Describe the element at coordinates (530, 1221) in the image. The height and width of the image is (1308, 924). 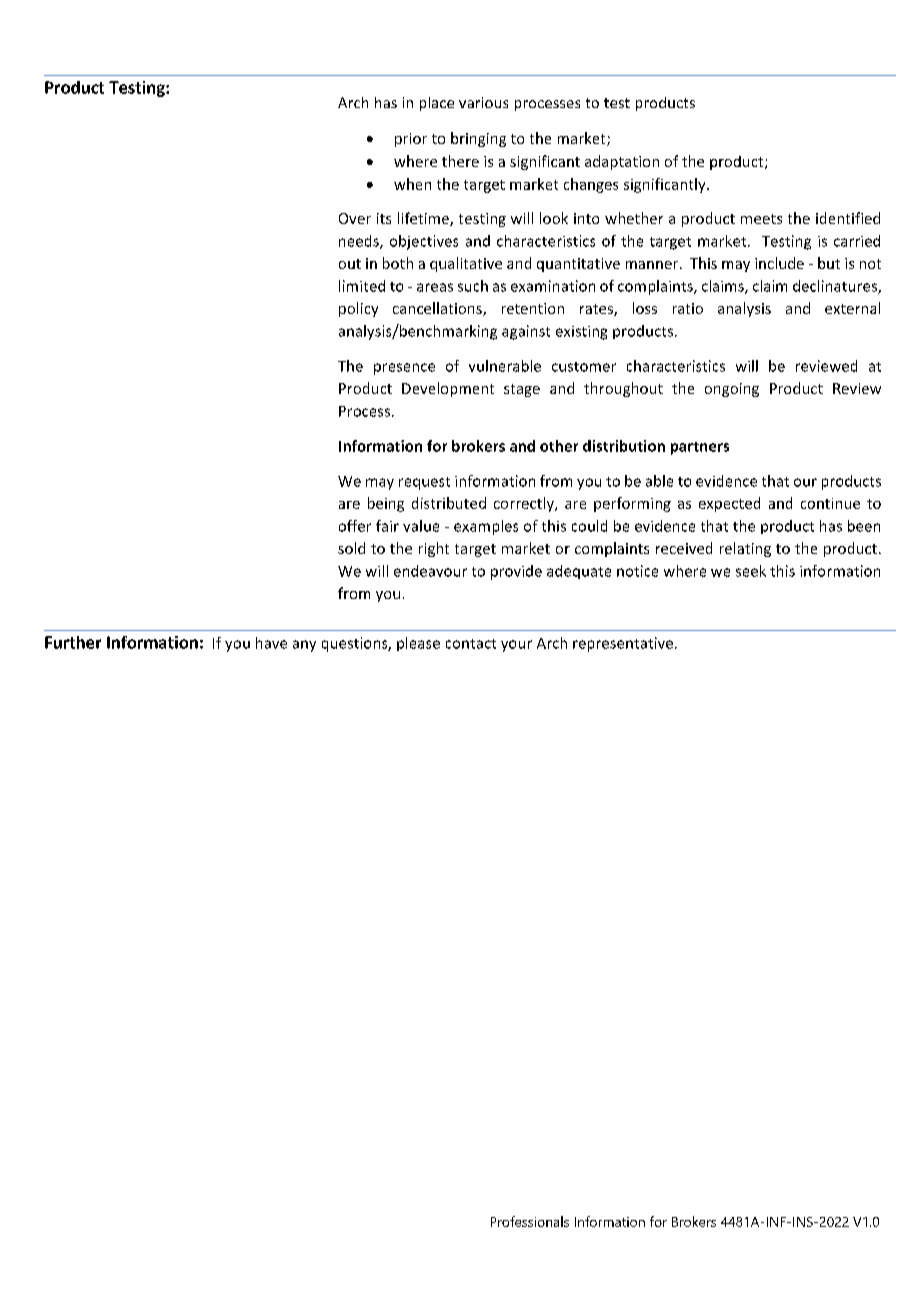
I see `Professionals` at that location.
